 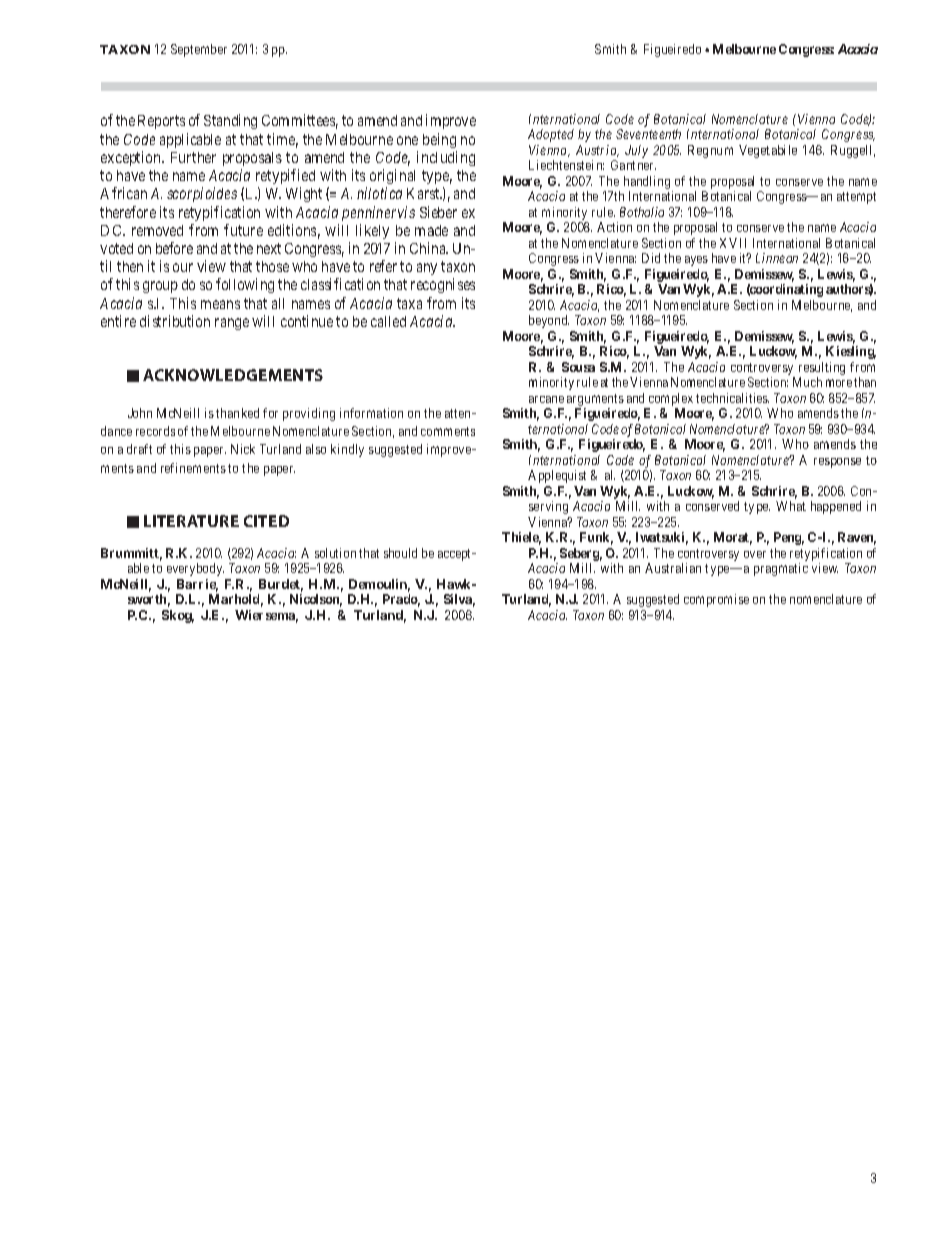 I want to click on John, so click(x=140, y=413).
